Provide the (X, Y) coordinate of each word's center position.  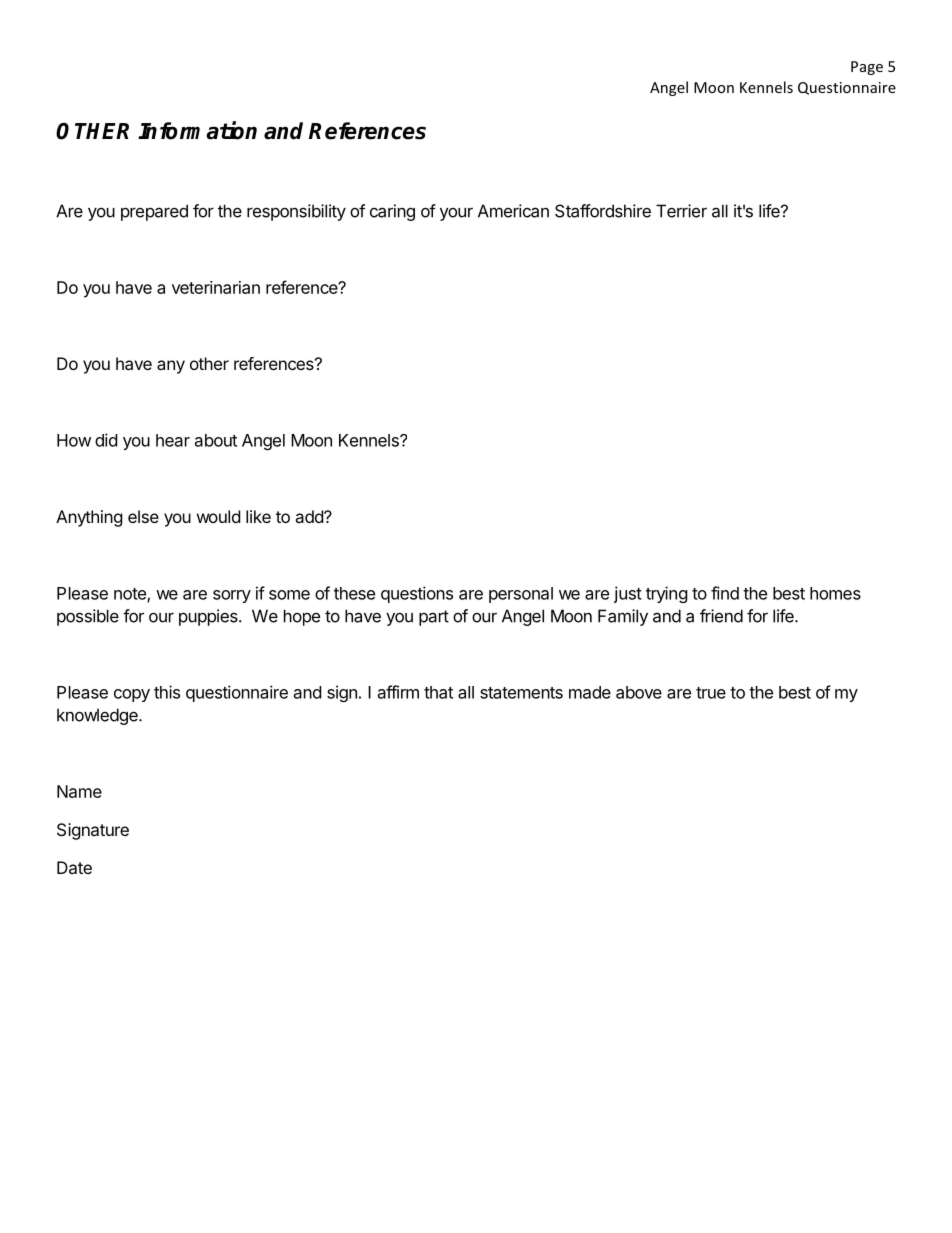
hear (173, 440)
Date (74, 867)
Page (867, 68)
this (167, 692)
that (438, 692)
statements (521, 693)
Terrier (681, 211)
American (513, 211)
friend (721, 616)
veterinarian (216, 287)
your (456, 214)
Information (197, 130)
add (310, 516)
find (725, 593)
